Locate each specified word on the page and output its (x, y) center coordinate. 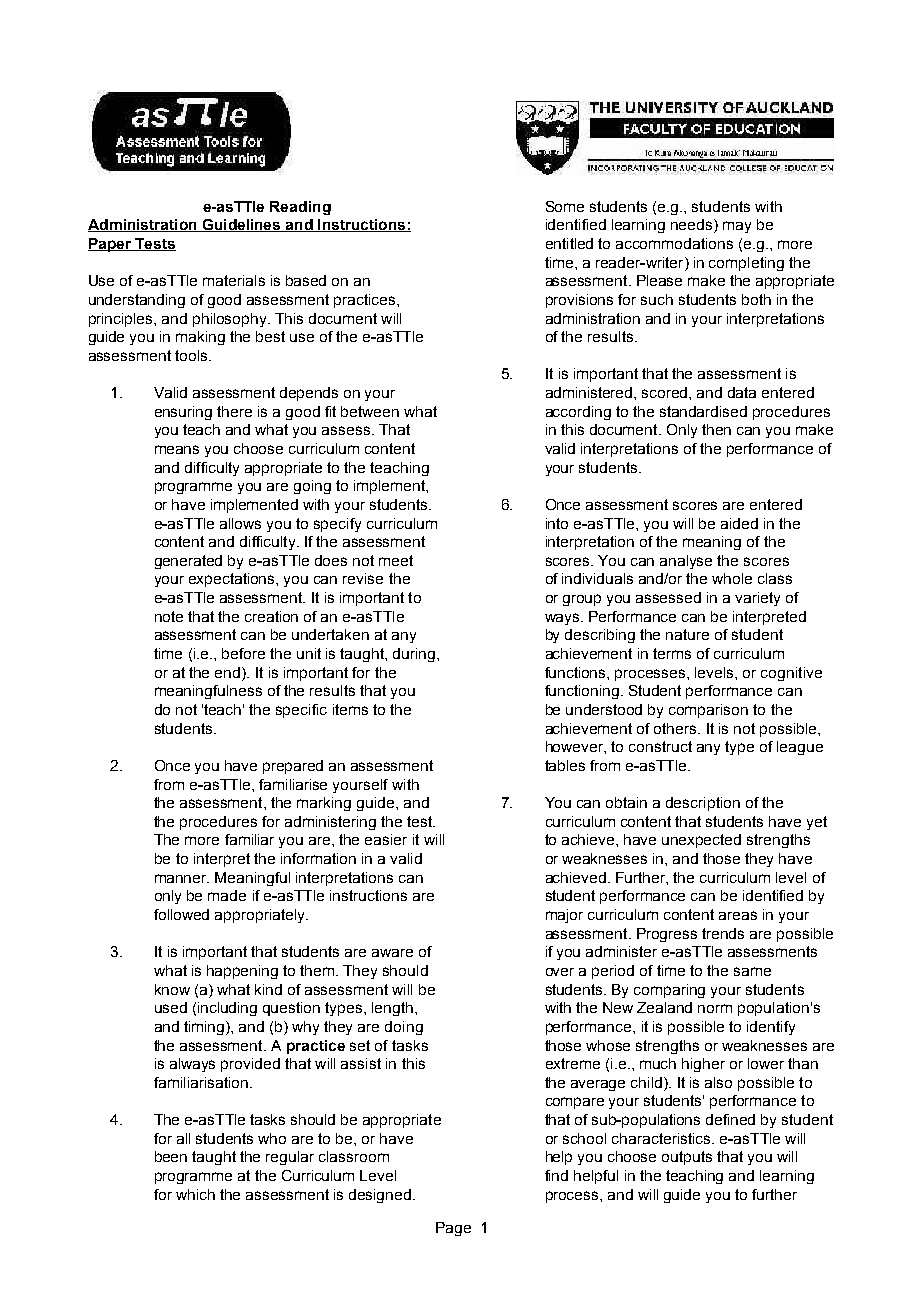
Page (453, 1229)
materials (234, 280)
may (737, 227)
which (195, 1194)
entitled (569, 243)
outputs (687, 1158)
